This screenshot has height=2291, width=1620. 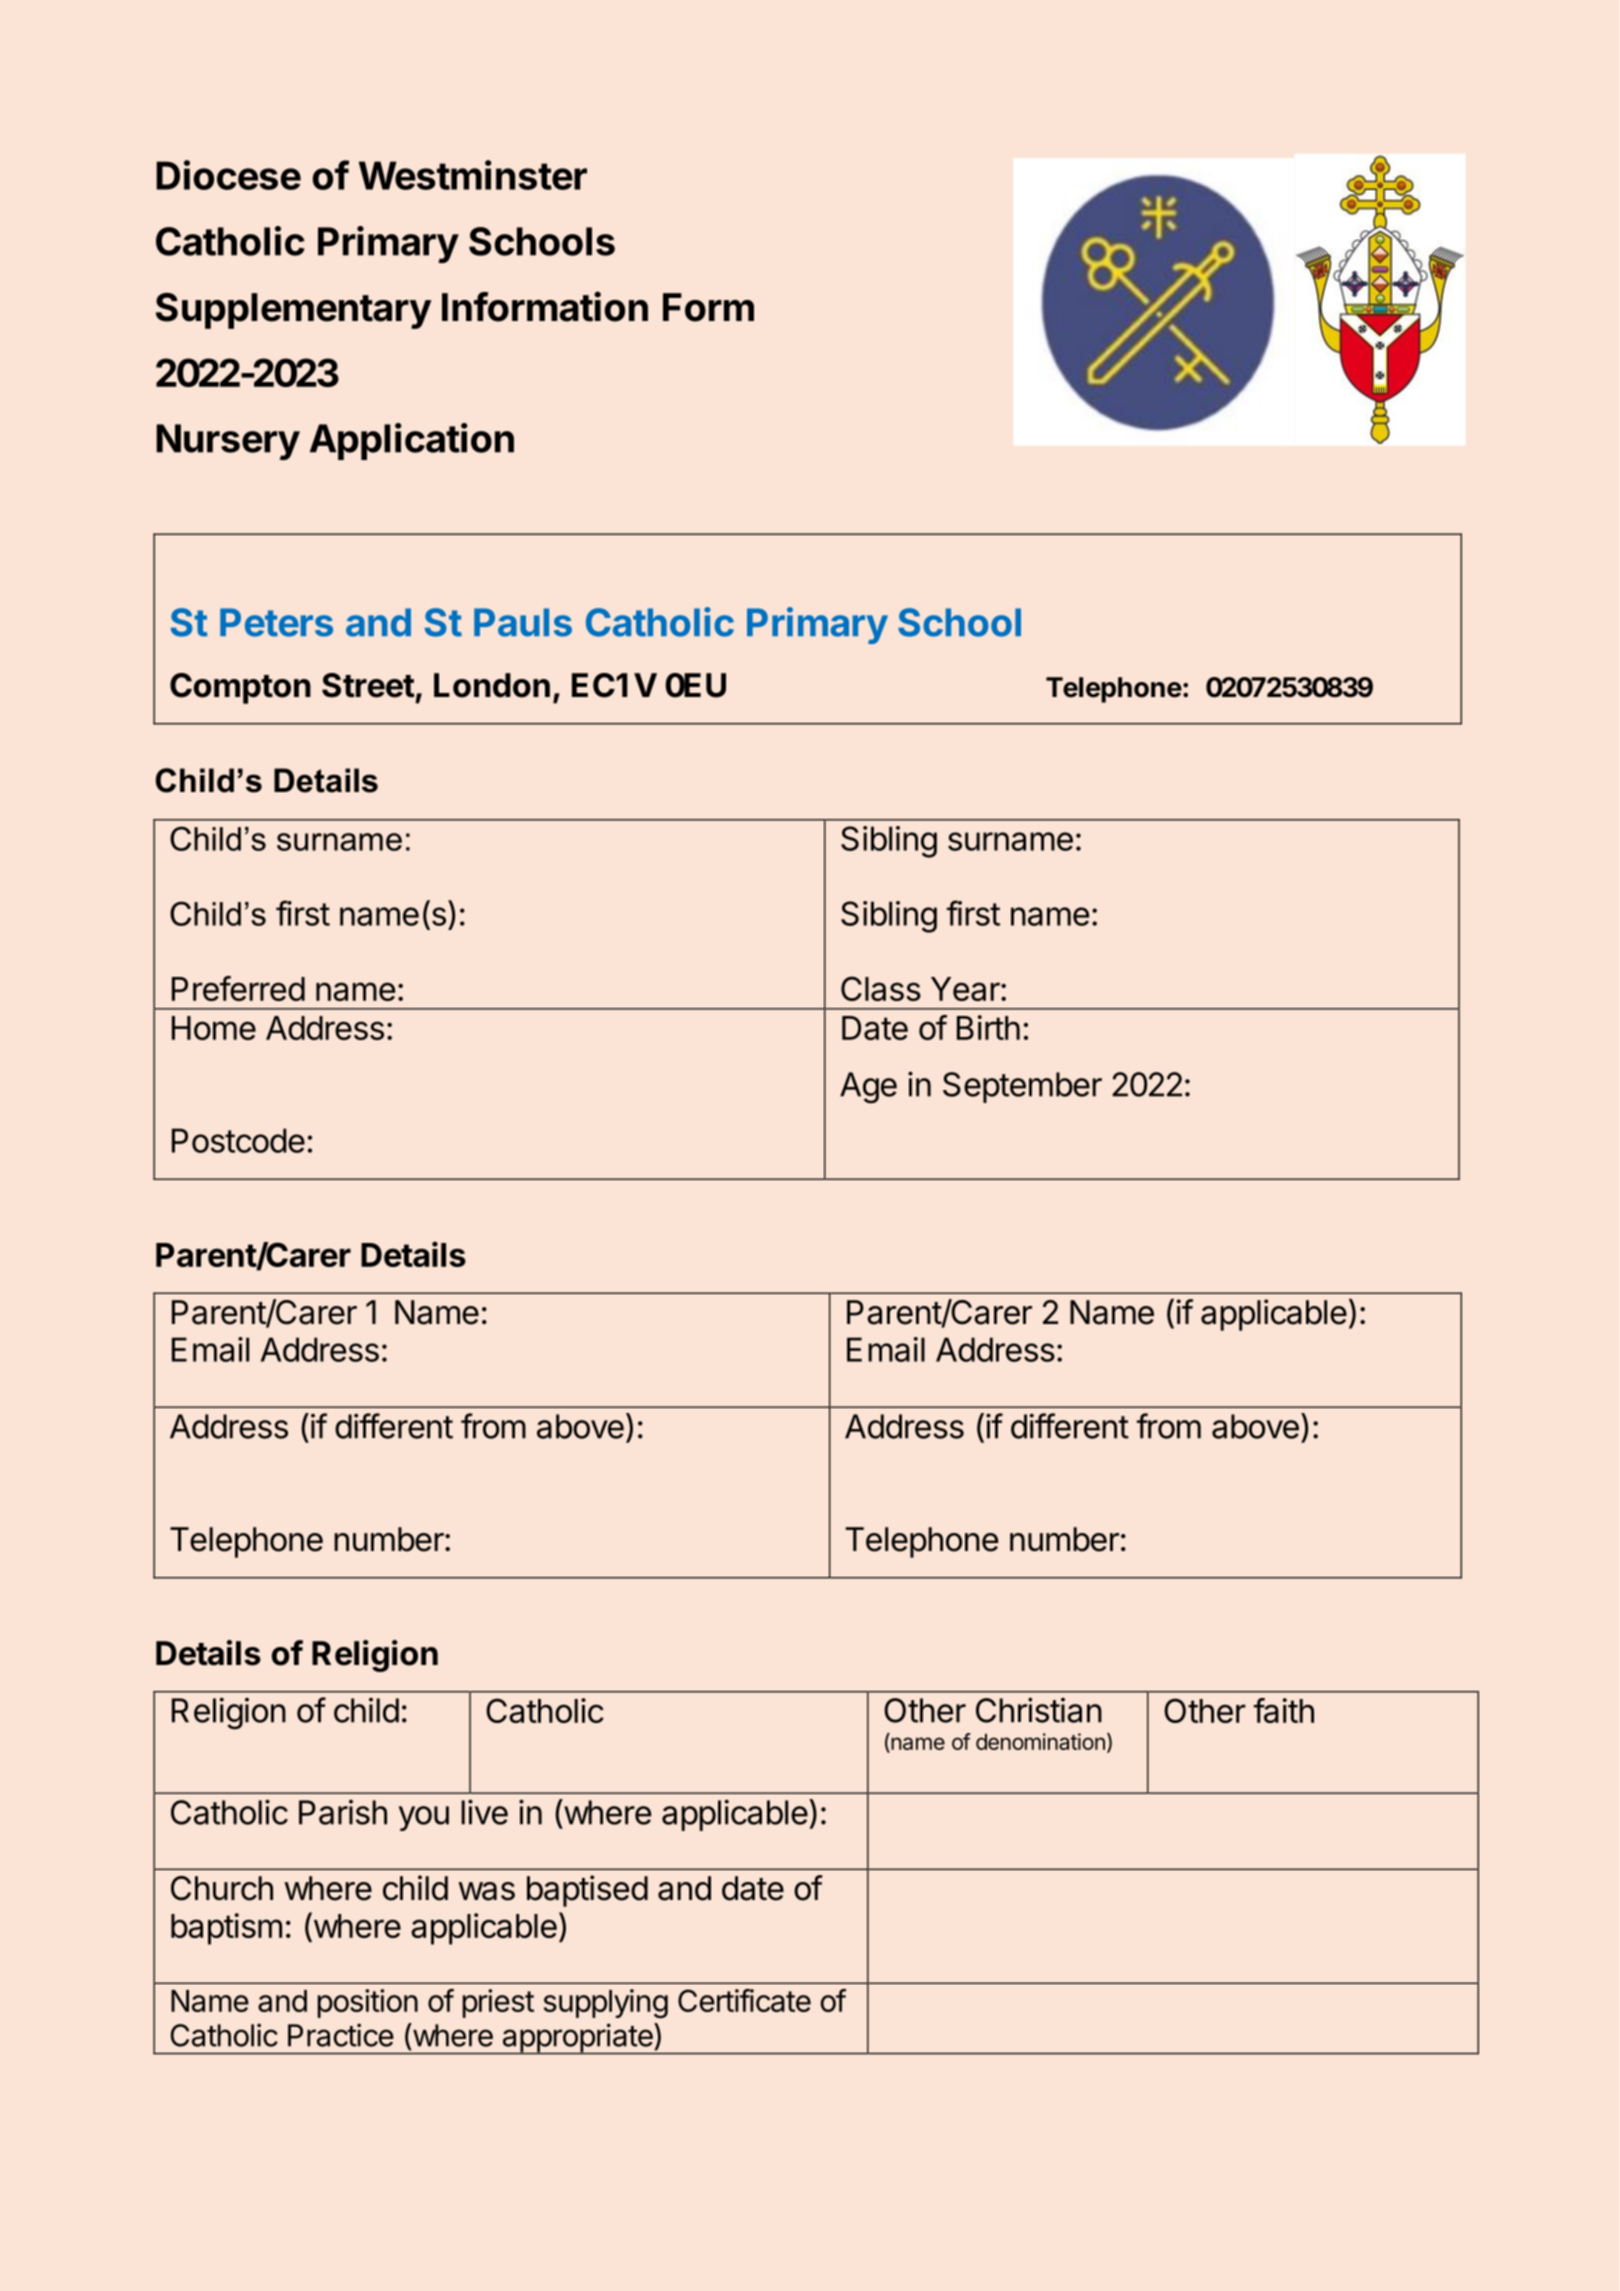 I want to click on Supplementary, so click(x=293, y=311).
